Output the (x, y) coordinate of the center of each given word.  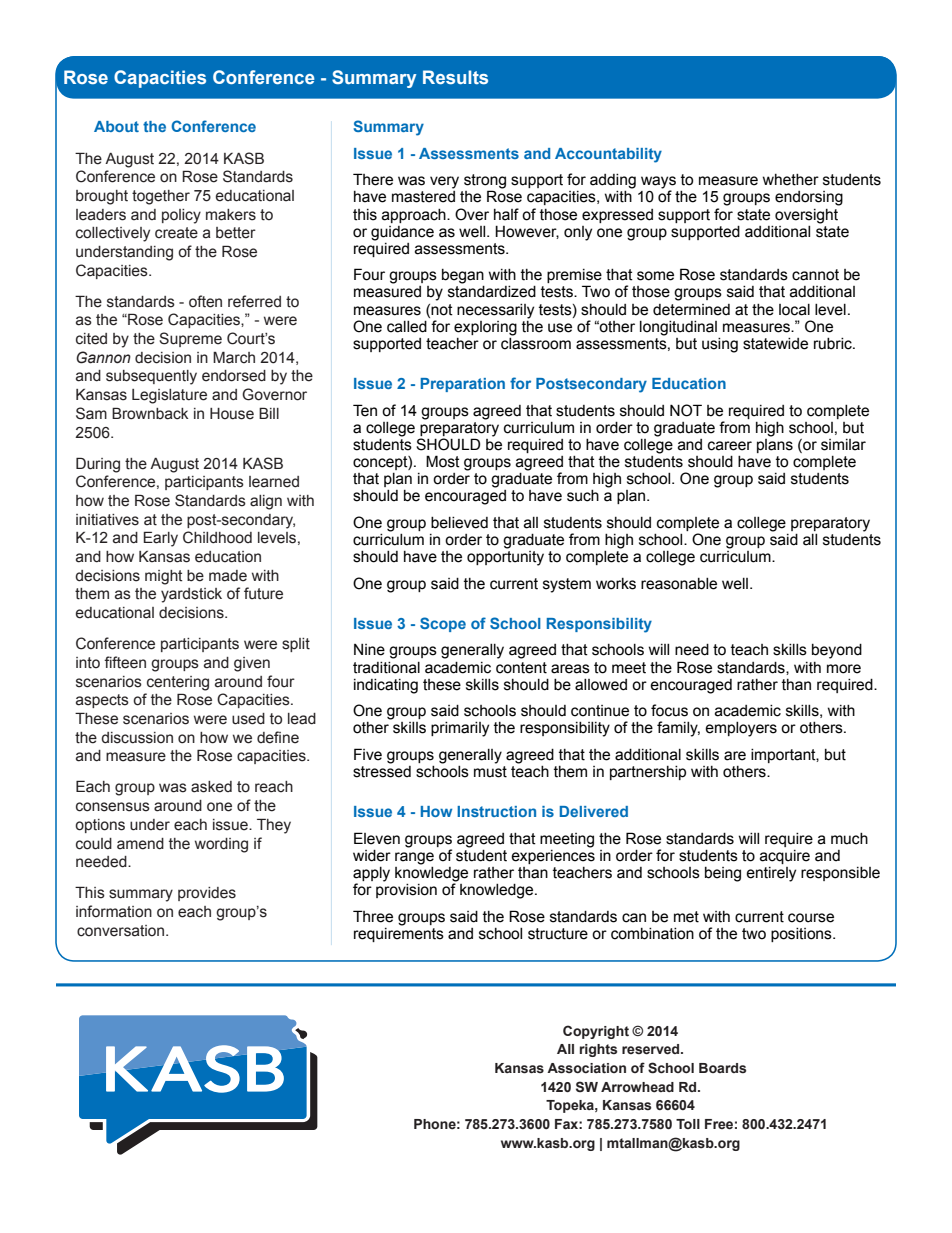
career (730, 446)
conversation (122, 931)
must (490, 770)
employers (741, 729)
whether (791, 180)
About (116, 126)
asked (211, 787)
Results (455, 77)
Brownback (150, 413)
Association (586, 1068)
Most (443, 461)
